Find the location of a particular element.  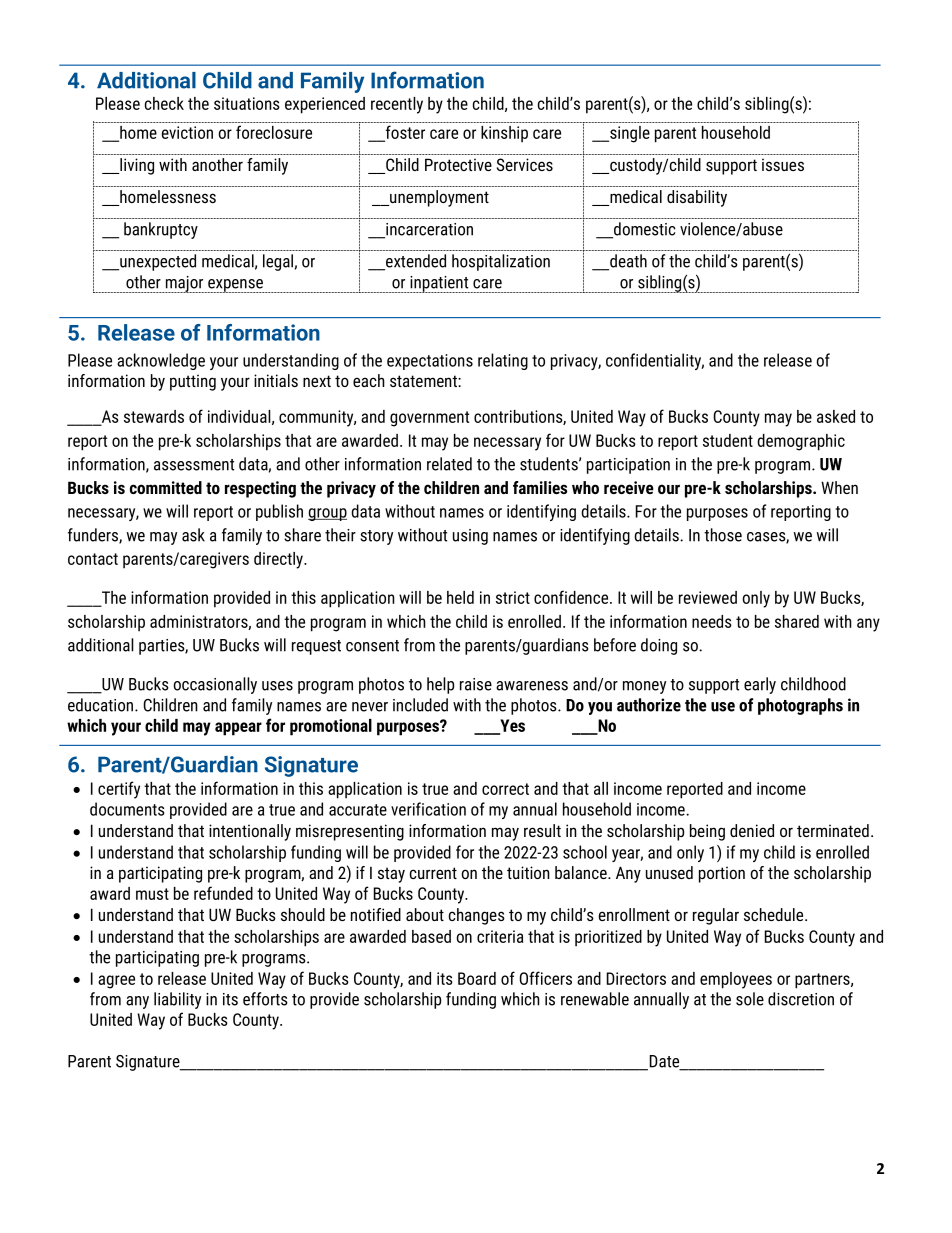

raise is located at coordinates (476, 684).
